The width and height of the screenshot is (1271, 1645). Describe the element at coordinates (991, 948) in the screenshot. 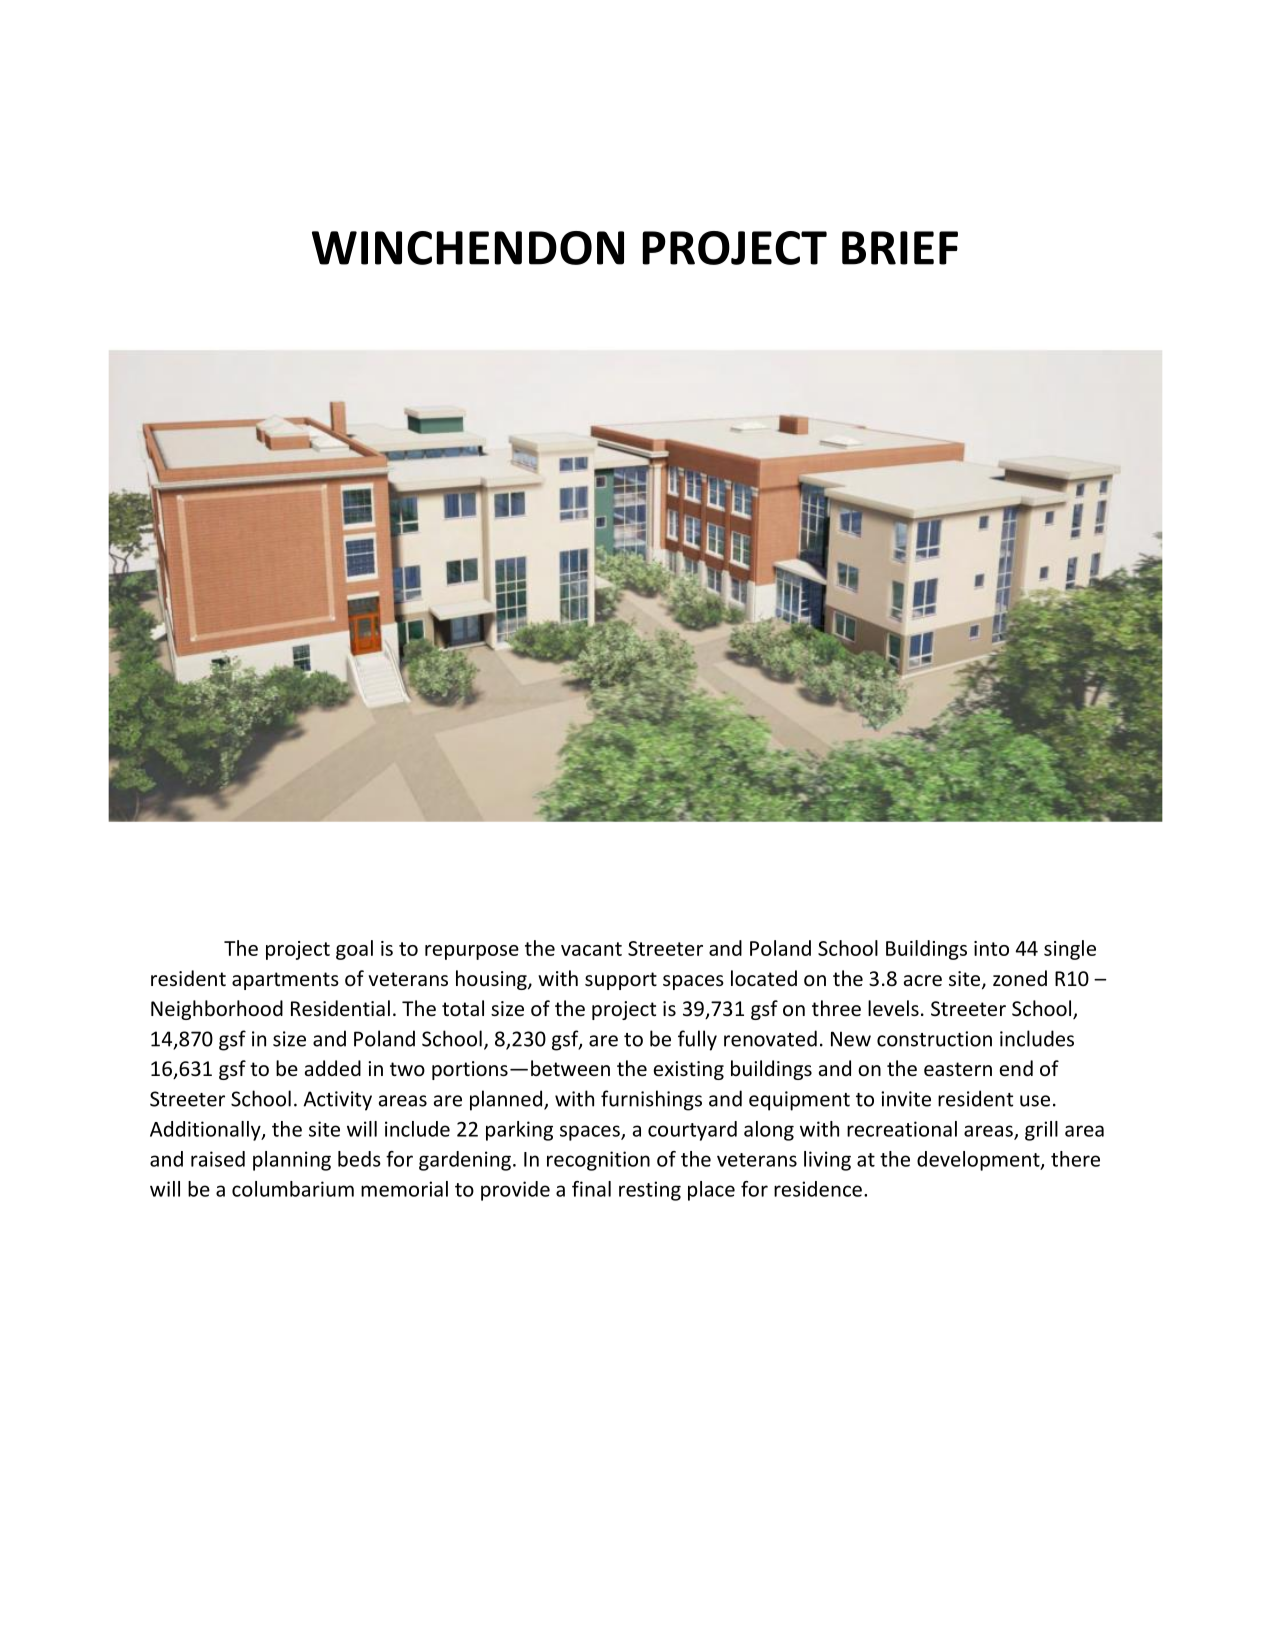

I see `into` at that location.
